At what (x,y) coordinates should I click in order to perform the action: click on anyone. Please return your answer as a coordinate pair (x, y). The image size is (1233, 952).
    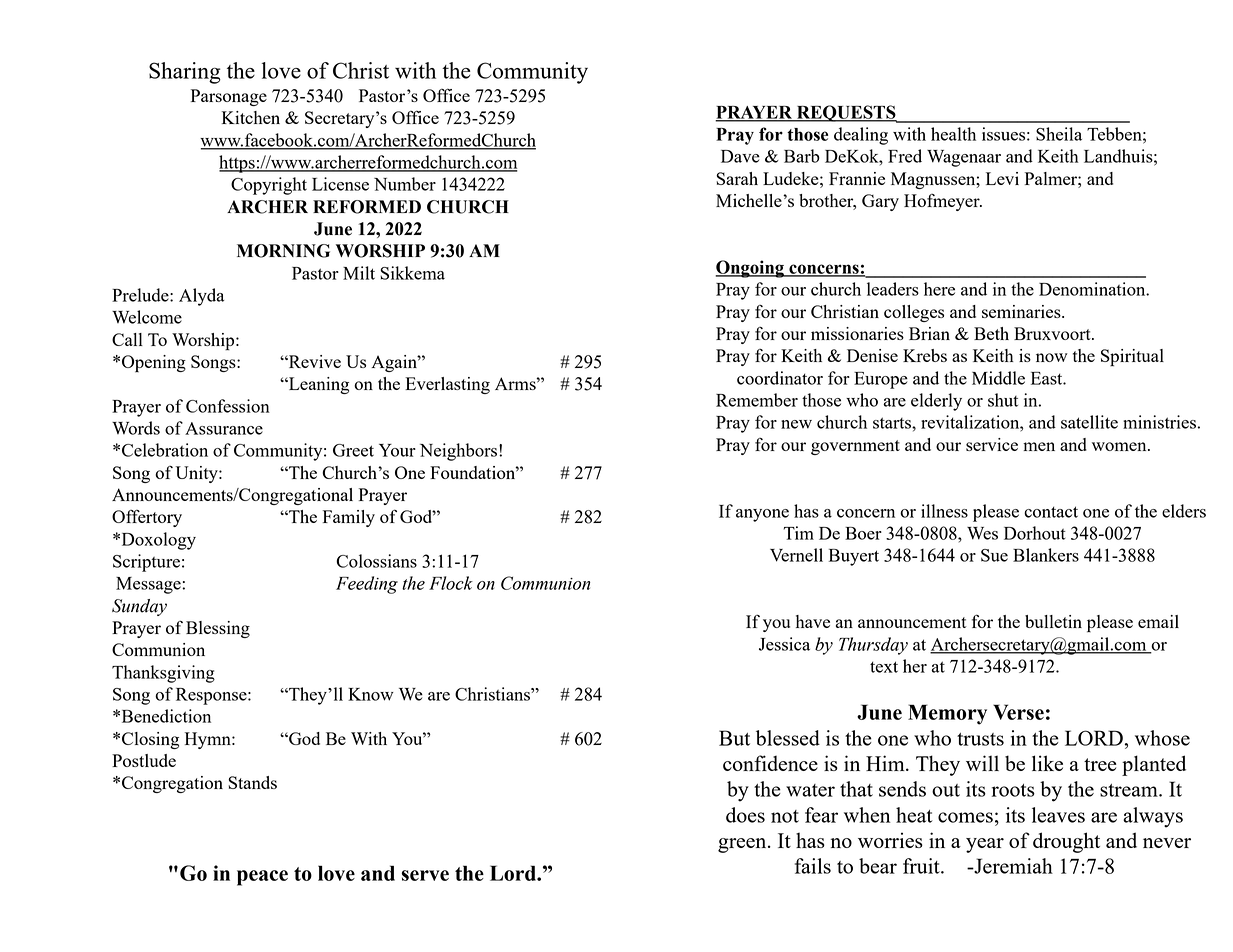
    Looking at the image, I should click on (762, 515).
